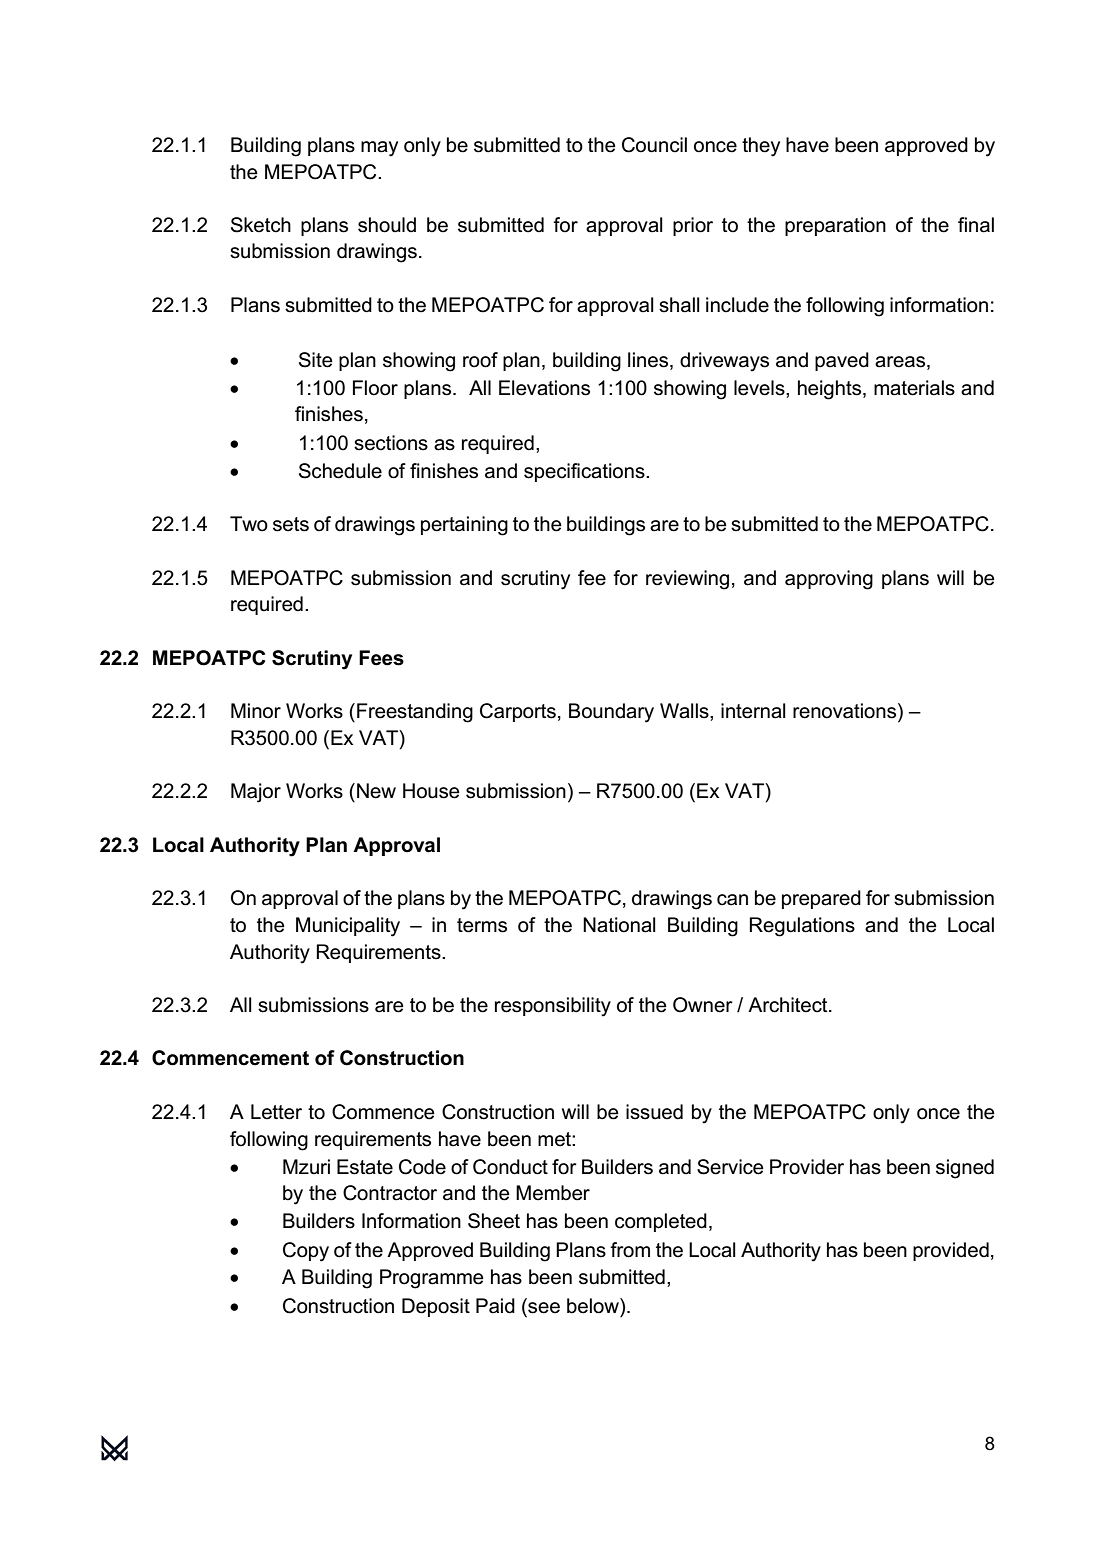 Image resolution: width=1093 pixels, height=1546 pixels. What do you see at coordinates (654, 145) in the screenshot?
I see `Council` at bounding box center [654, 145].
